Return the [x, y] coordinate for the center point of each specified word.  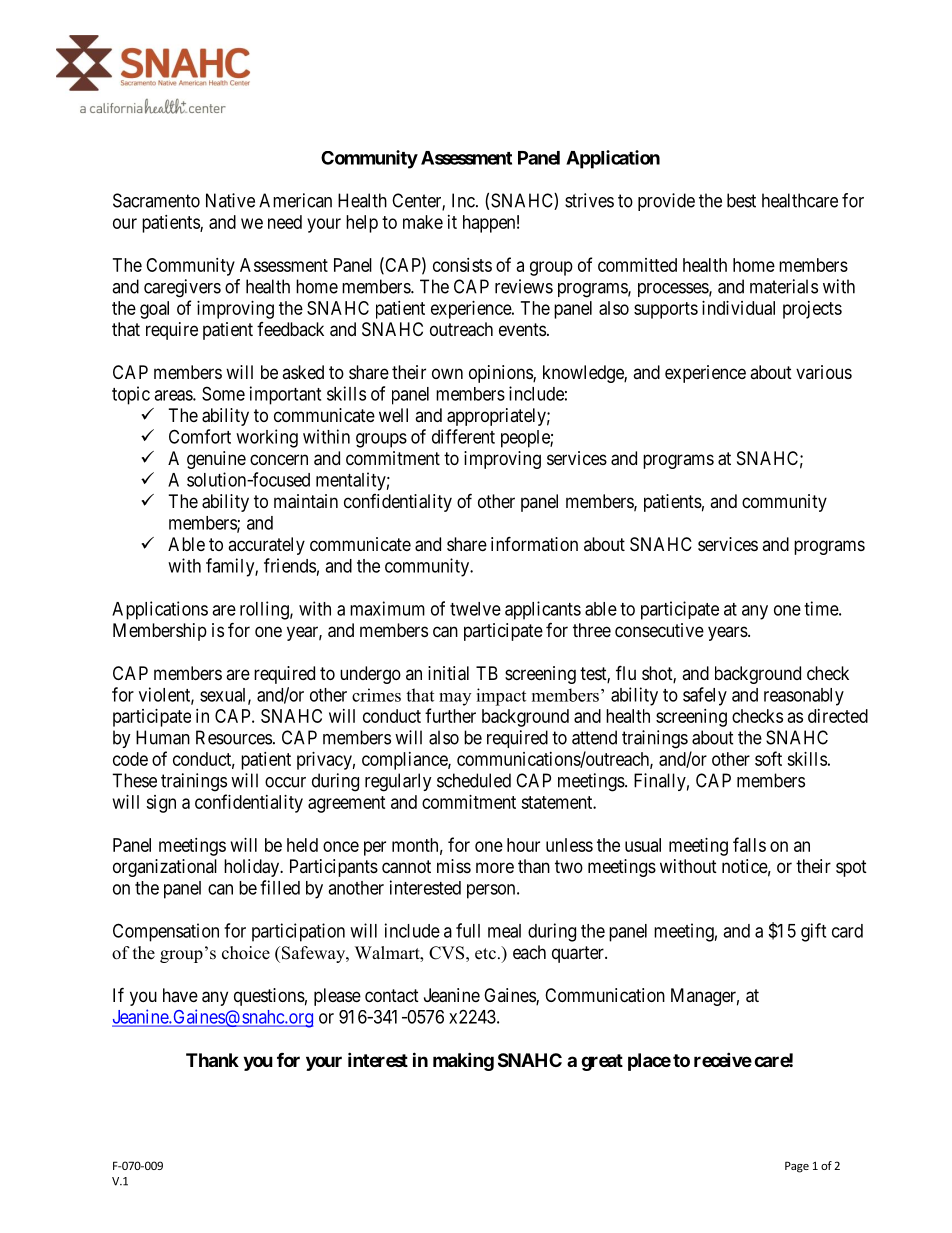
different [463, 436]
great [602, 1062]
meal [504, 931]
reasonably [804, 697]
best [741, 200]
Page [797, 1167]
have [180, 995]
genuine [216, 460]
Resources [234, 737]
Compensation [166, 932]
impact [501, 697]
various [824, 372]
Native [230, 200]
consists [462, 265]
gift [813, 932]
